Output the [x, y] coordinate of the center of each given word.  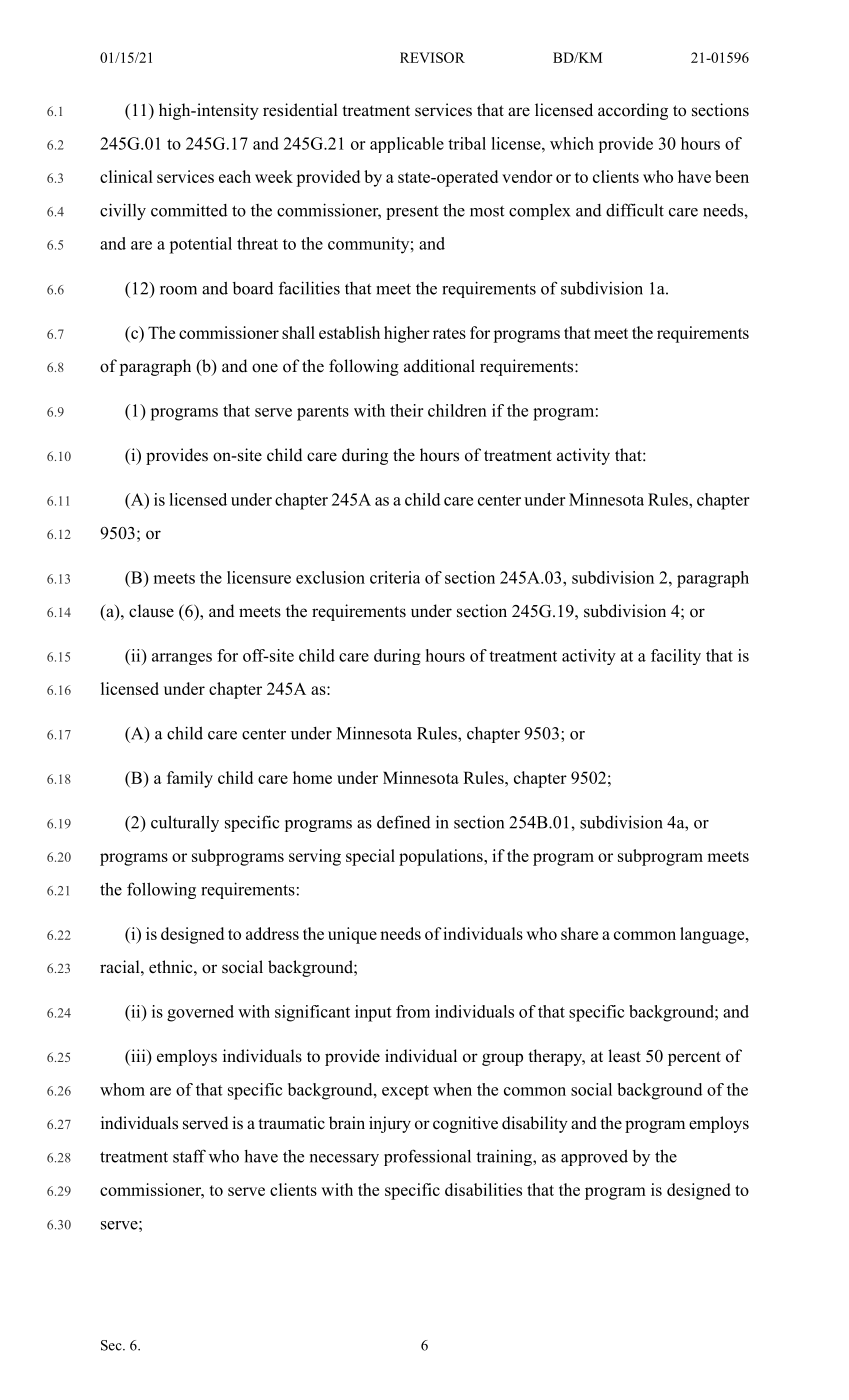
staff [189, 1156]
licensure [259, 577]
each [235, 176]
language [713, 935]
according [633, 111]
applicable [407, 145]
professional [427, 1157]
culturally [185, 823]
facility [676, 657]
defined [404, 822]
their [407, 410]
